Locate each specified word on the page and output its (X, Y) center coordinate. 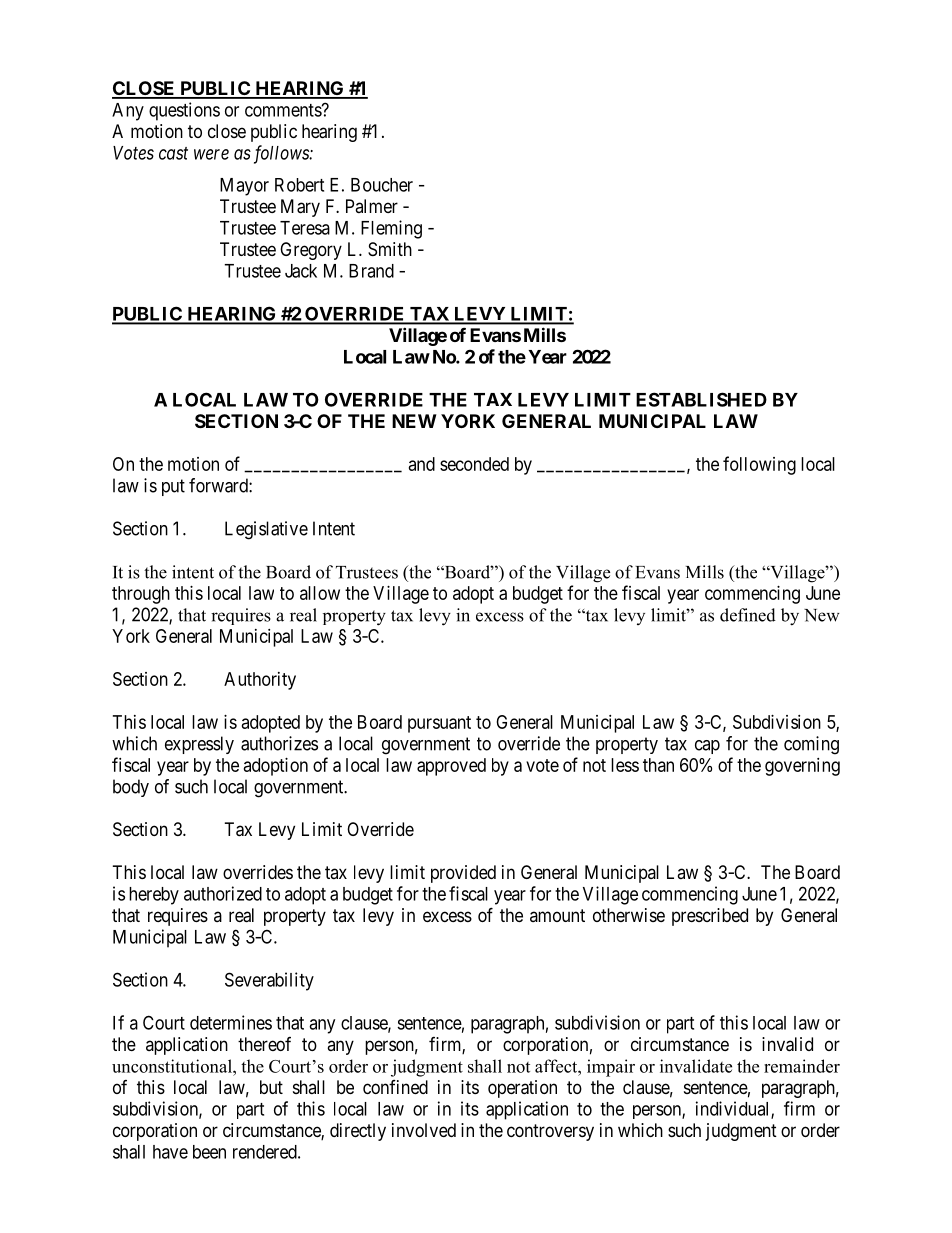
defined (748, 615)
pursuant (439, 724)
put (173, 487)
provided (463, 874)
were (211, 154)
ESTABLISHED (701, 399)
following (759, 465)
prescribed (710, 917)
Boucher (382, 185)
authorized (223, 893)
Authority (260, 681)
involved (424, 1130)
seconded (474, 464)
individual (734, 1109)
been (209, 1152)
